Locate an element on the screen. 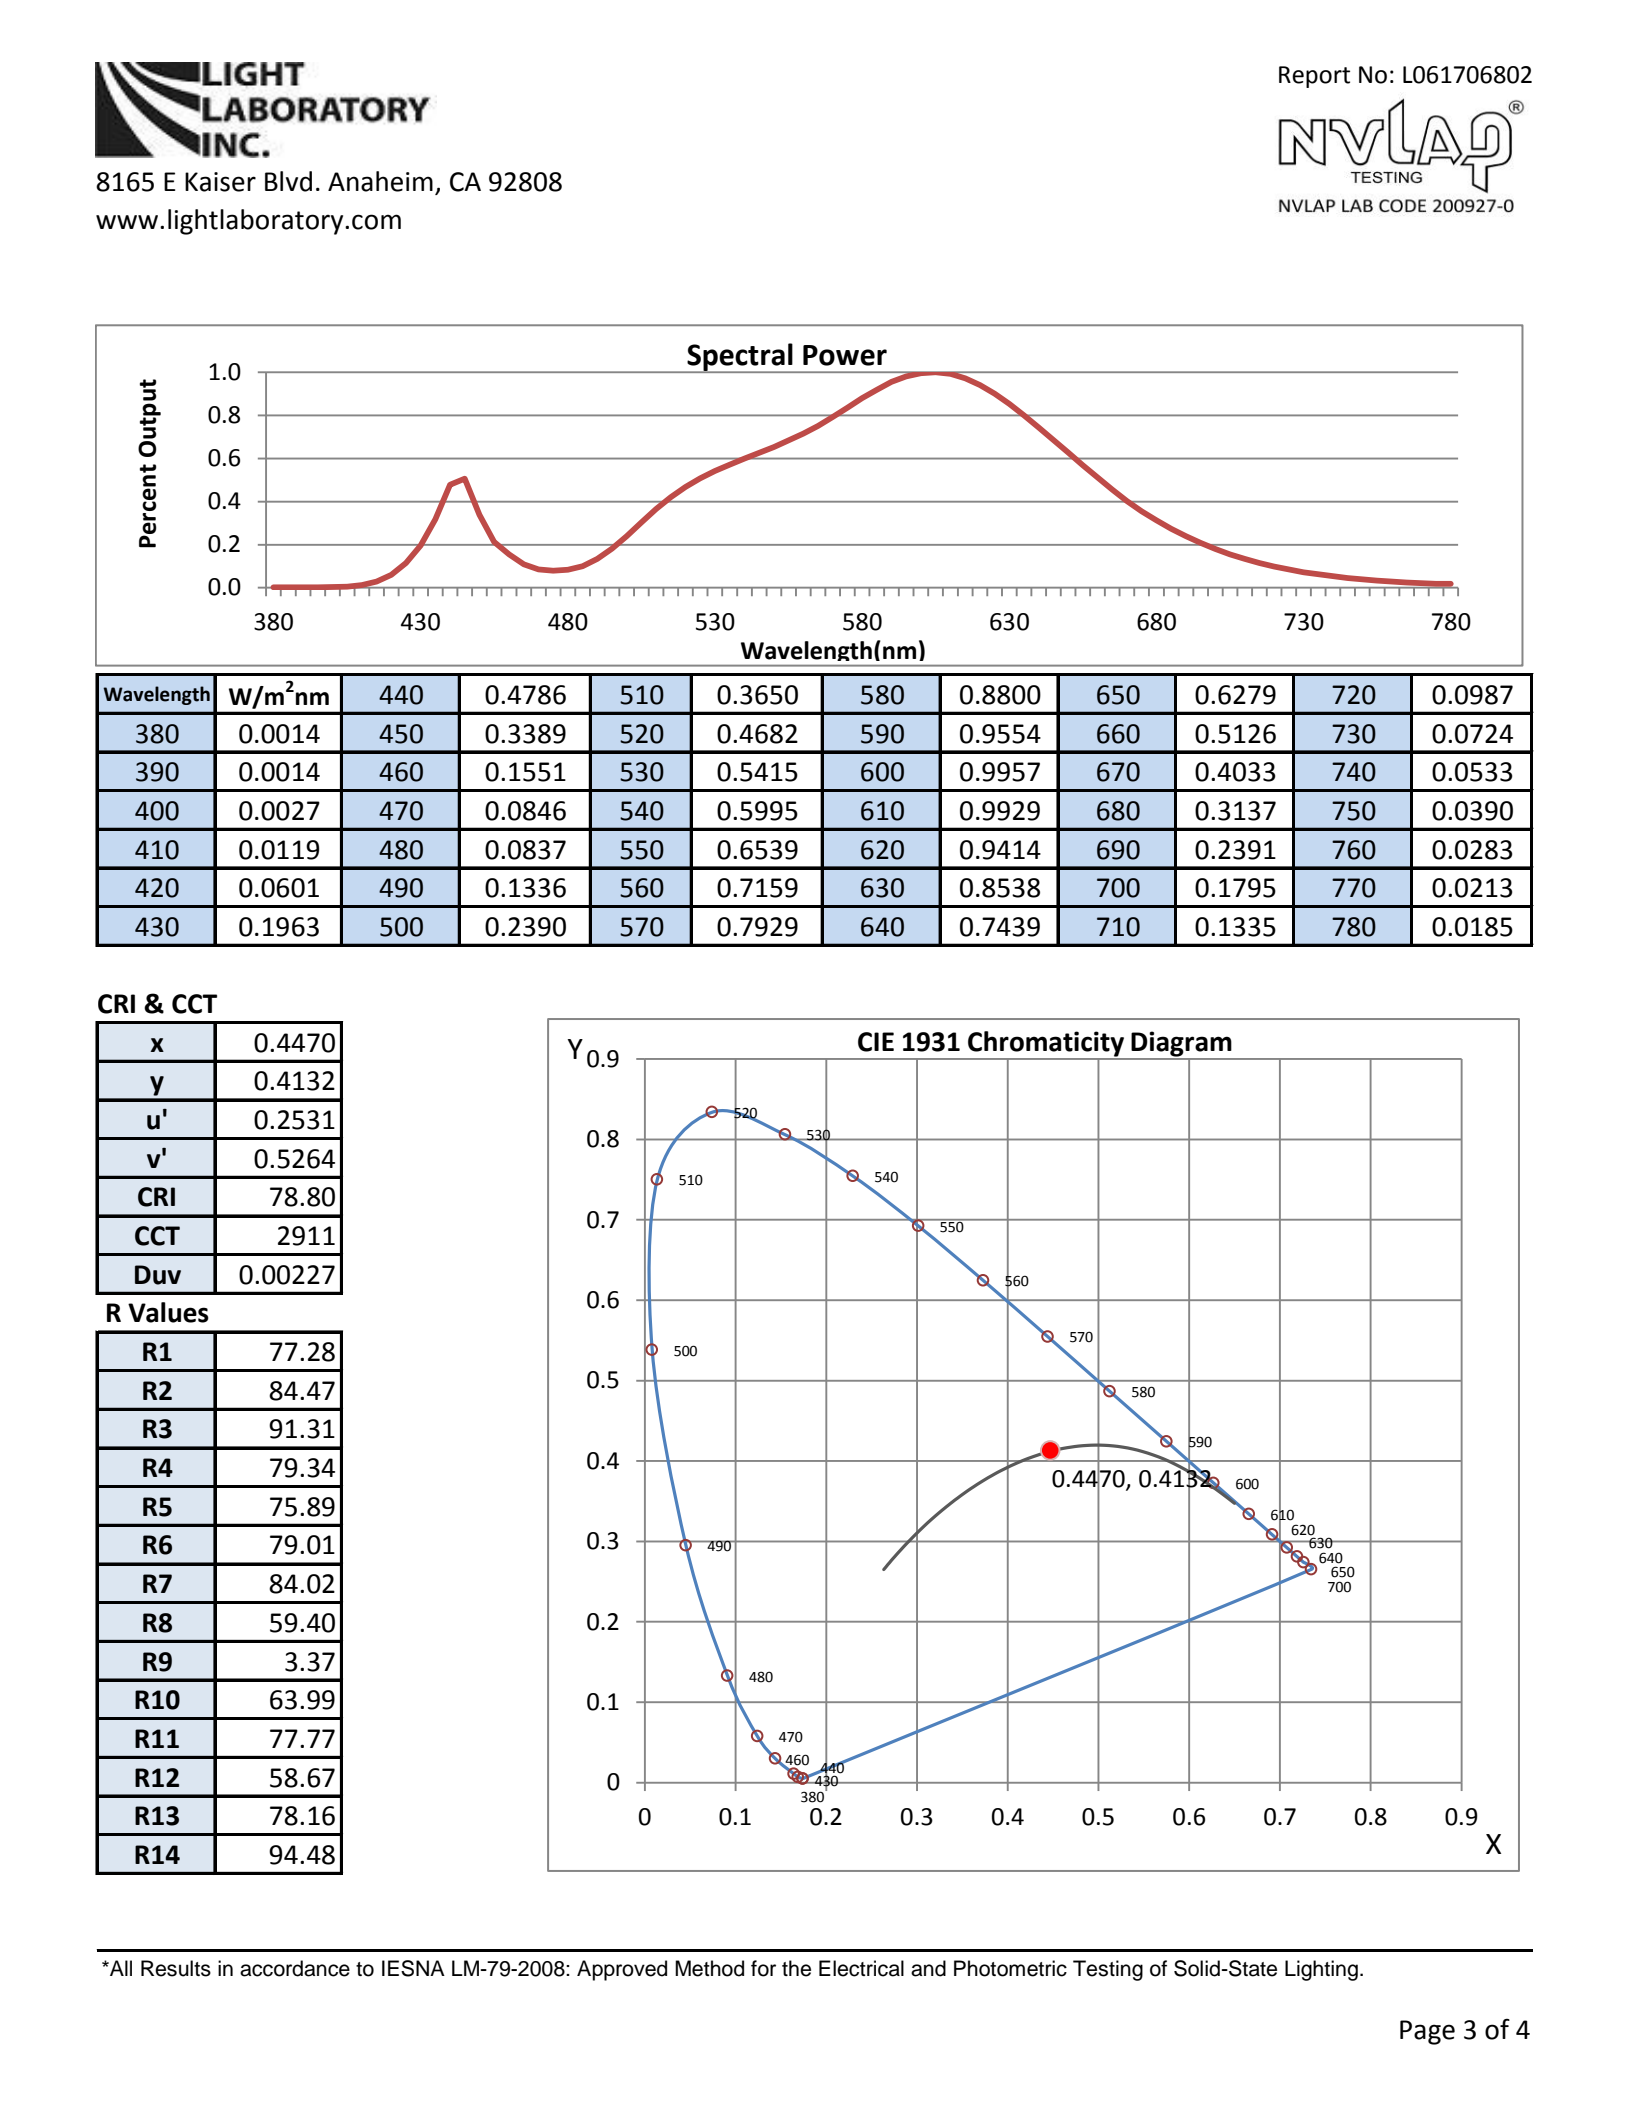 The image size is (1629, 2109). Values is located at coordinates (168, 1312).
